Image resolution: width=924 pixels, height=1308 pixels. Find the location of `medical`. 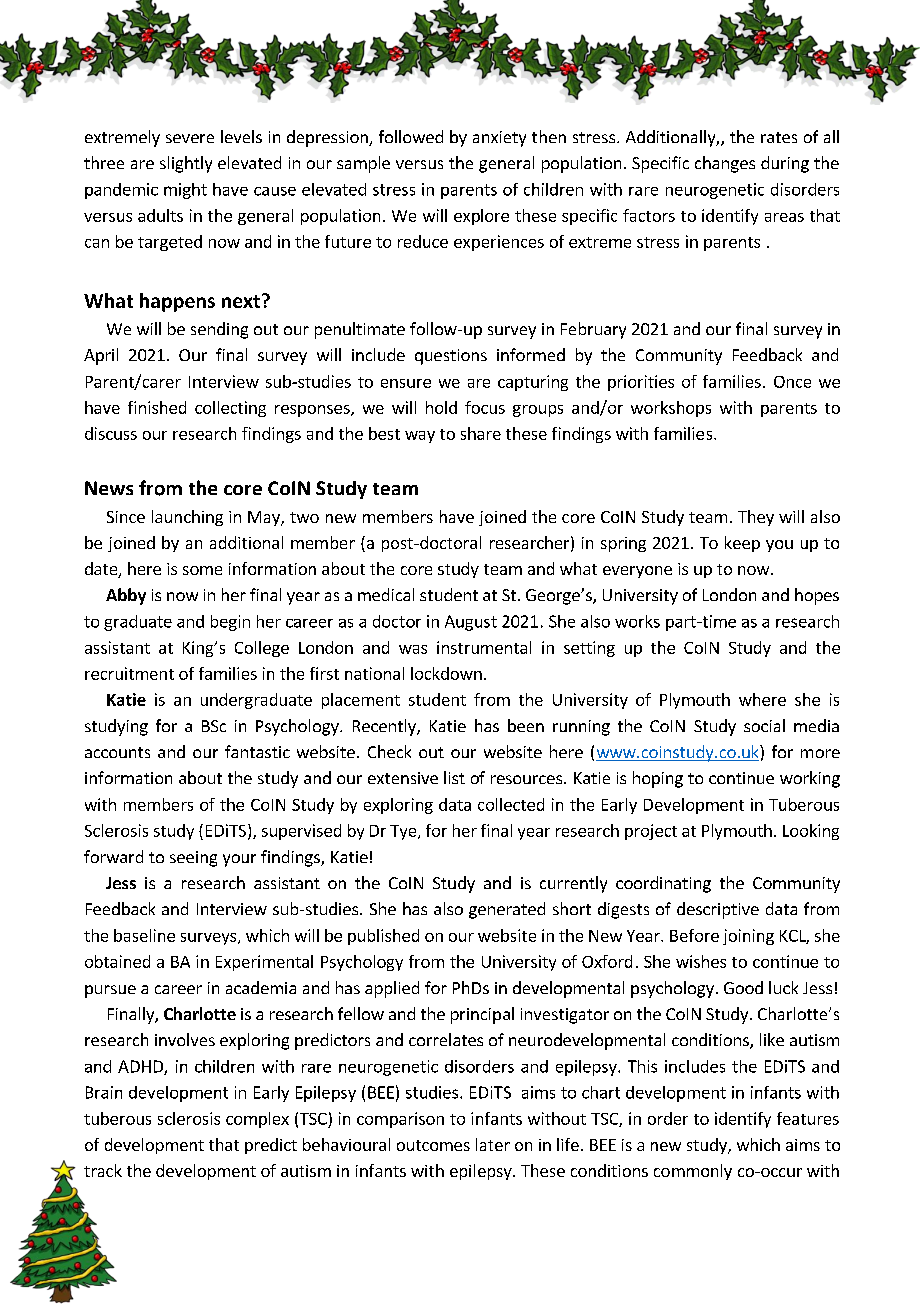

medical is located at coordinates (386, 594).
